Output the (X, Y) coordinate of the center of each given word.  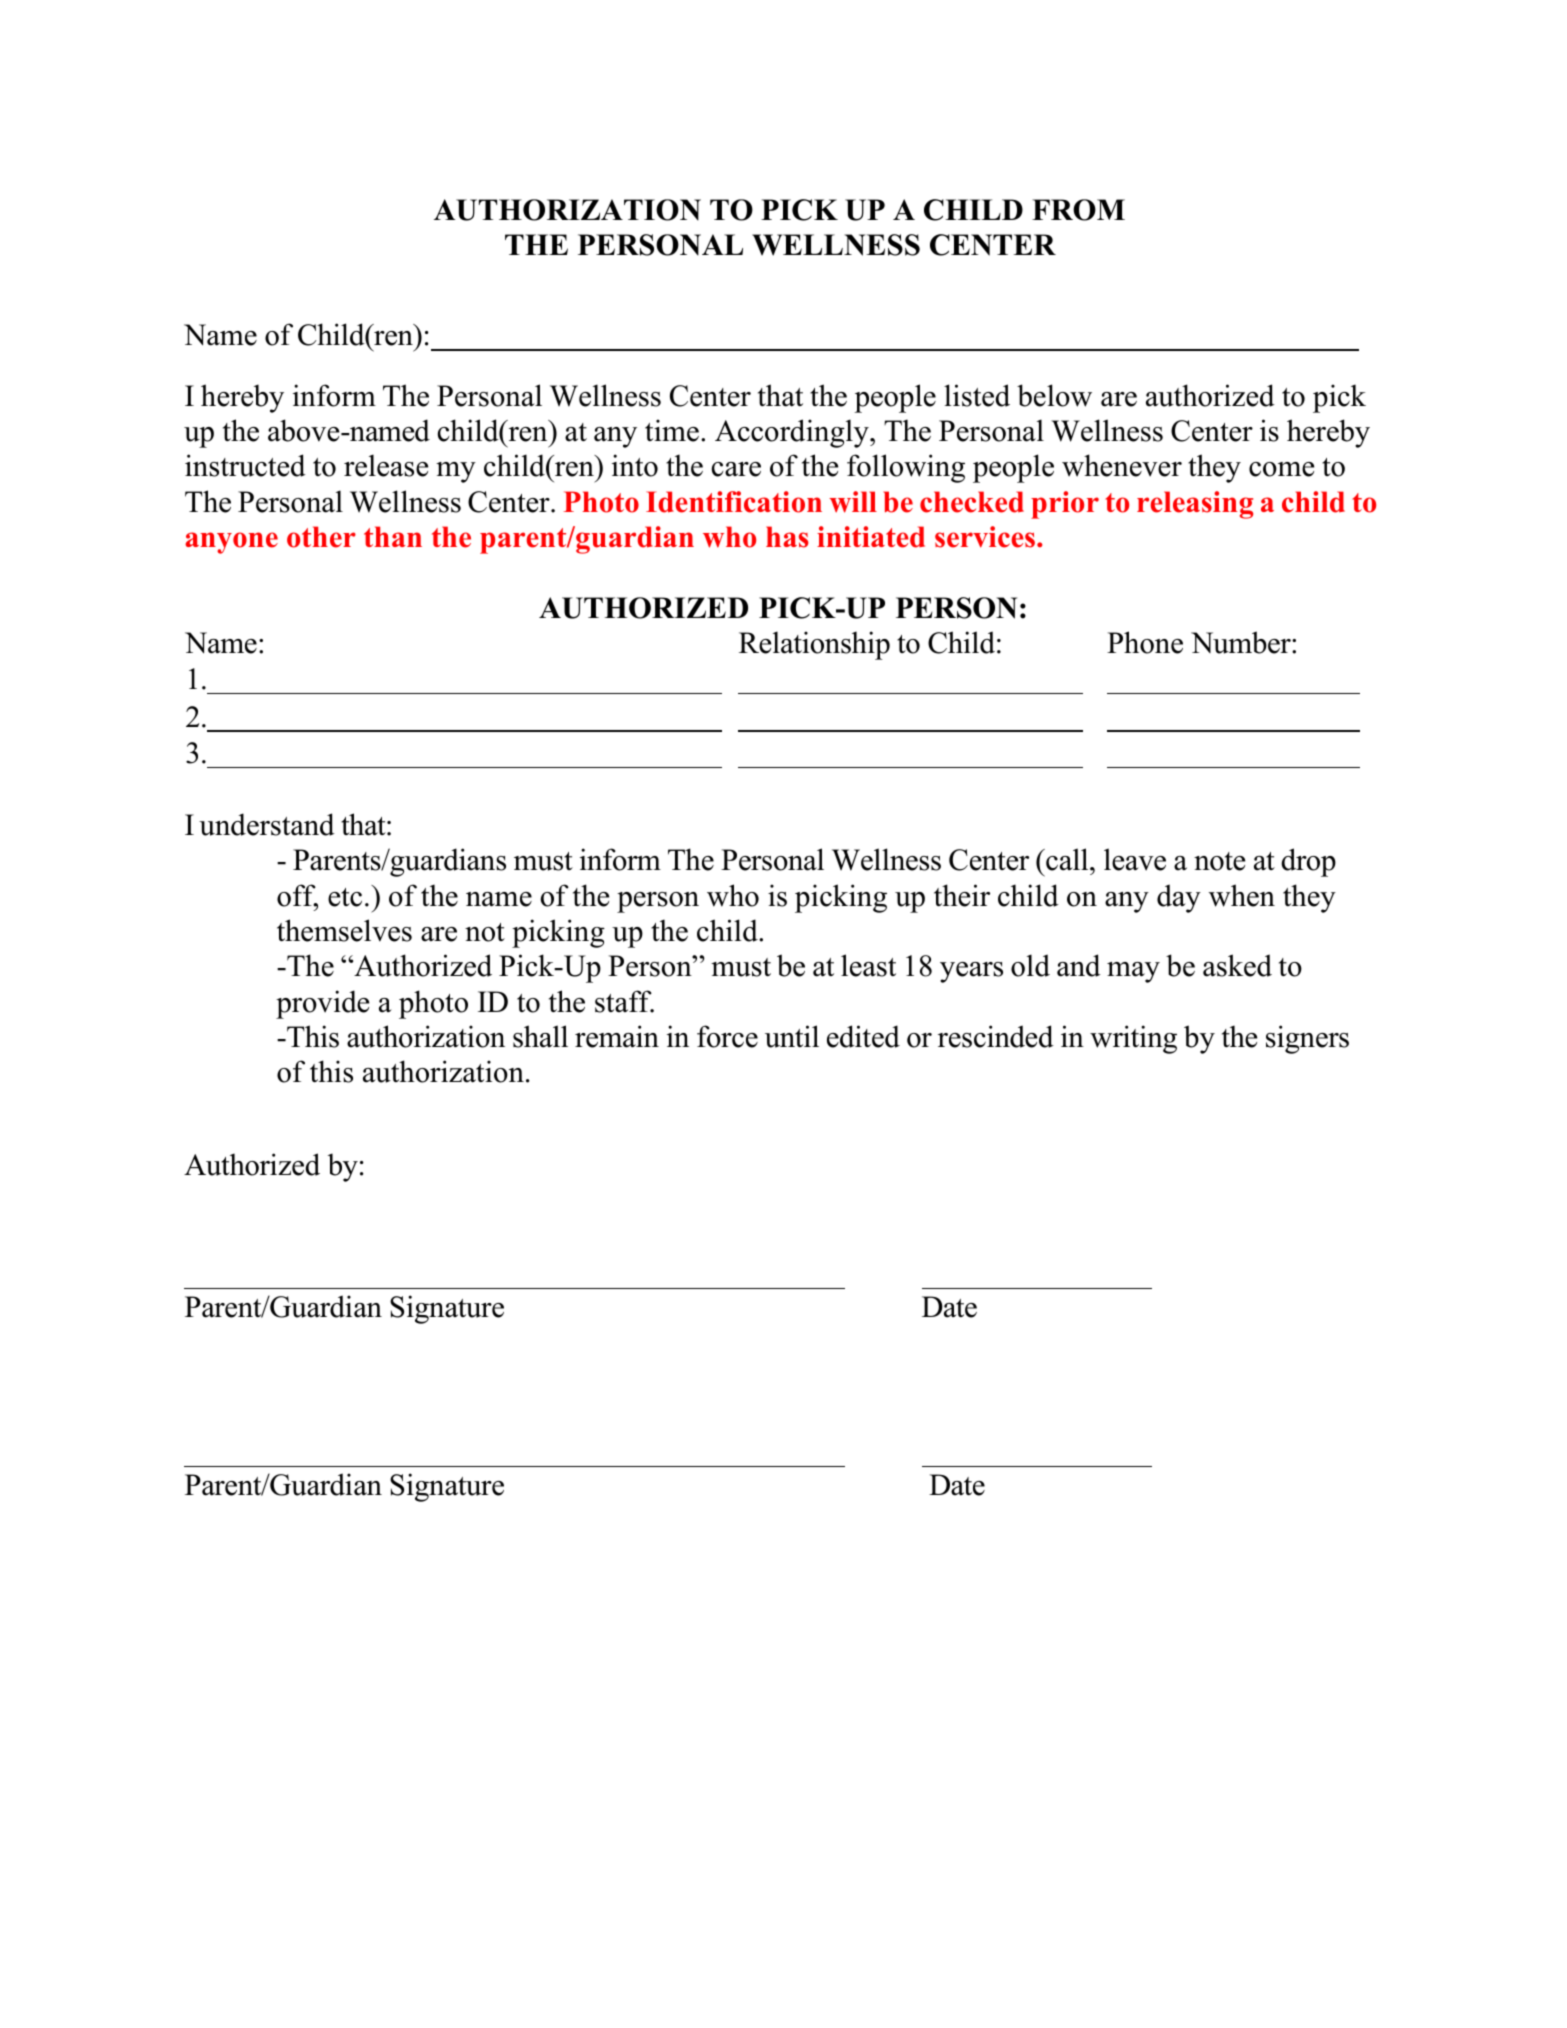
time (672, 430)
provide (322, 1004)
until (792, 1036)
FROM (1078, 210)
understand (267, 824)
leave (1135, 859)
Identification (734, 502)
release (386, 465)
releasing (1195, 505)
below (1054, 395)
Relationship (814, 645)
